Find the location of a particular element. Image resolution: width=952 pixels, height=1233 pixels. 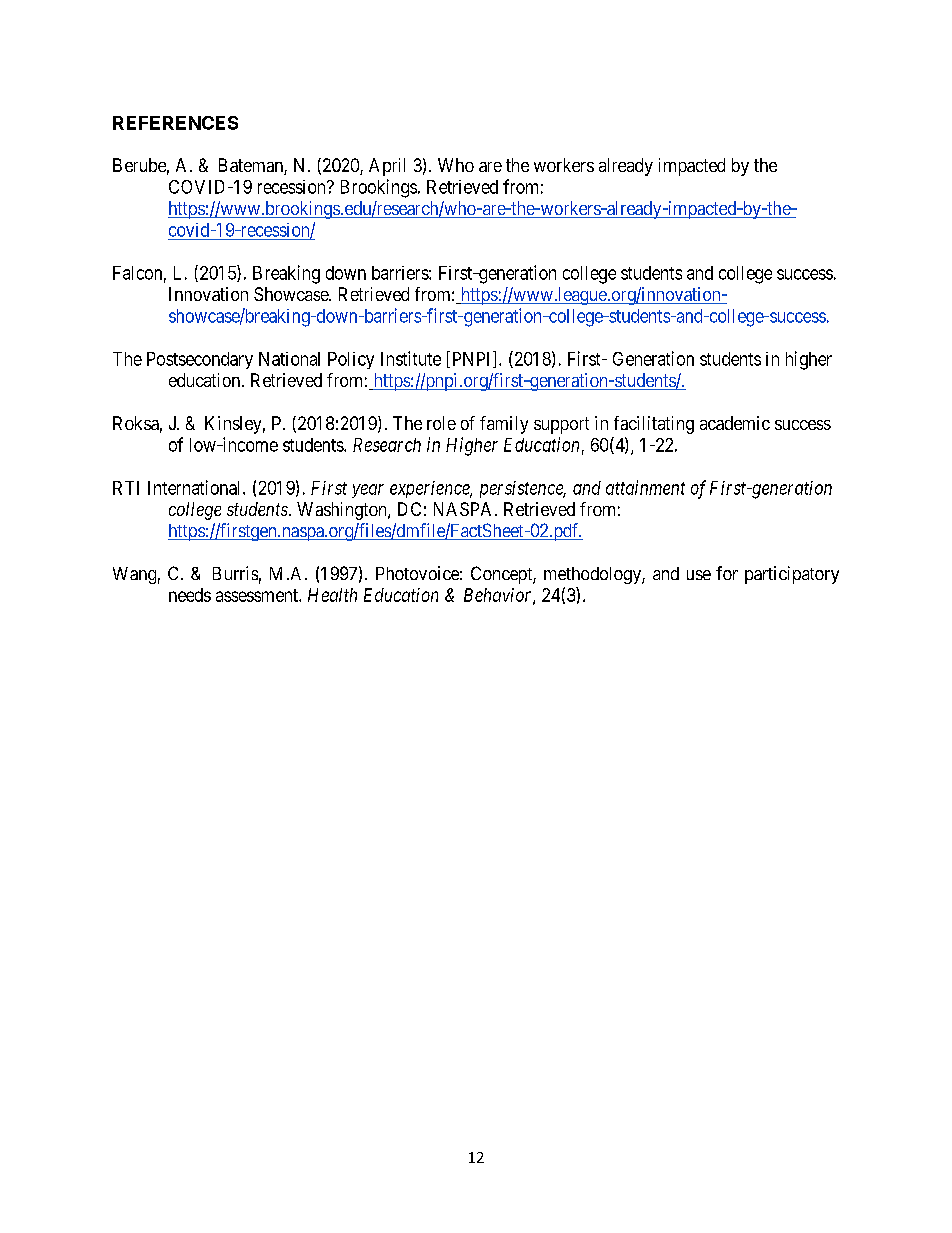

April is located at coordinates (387, 167).
